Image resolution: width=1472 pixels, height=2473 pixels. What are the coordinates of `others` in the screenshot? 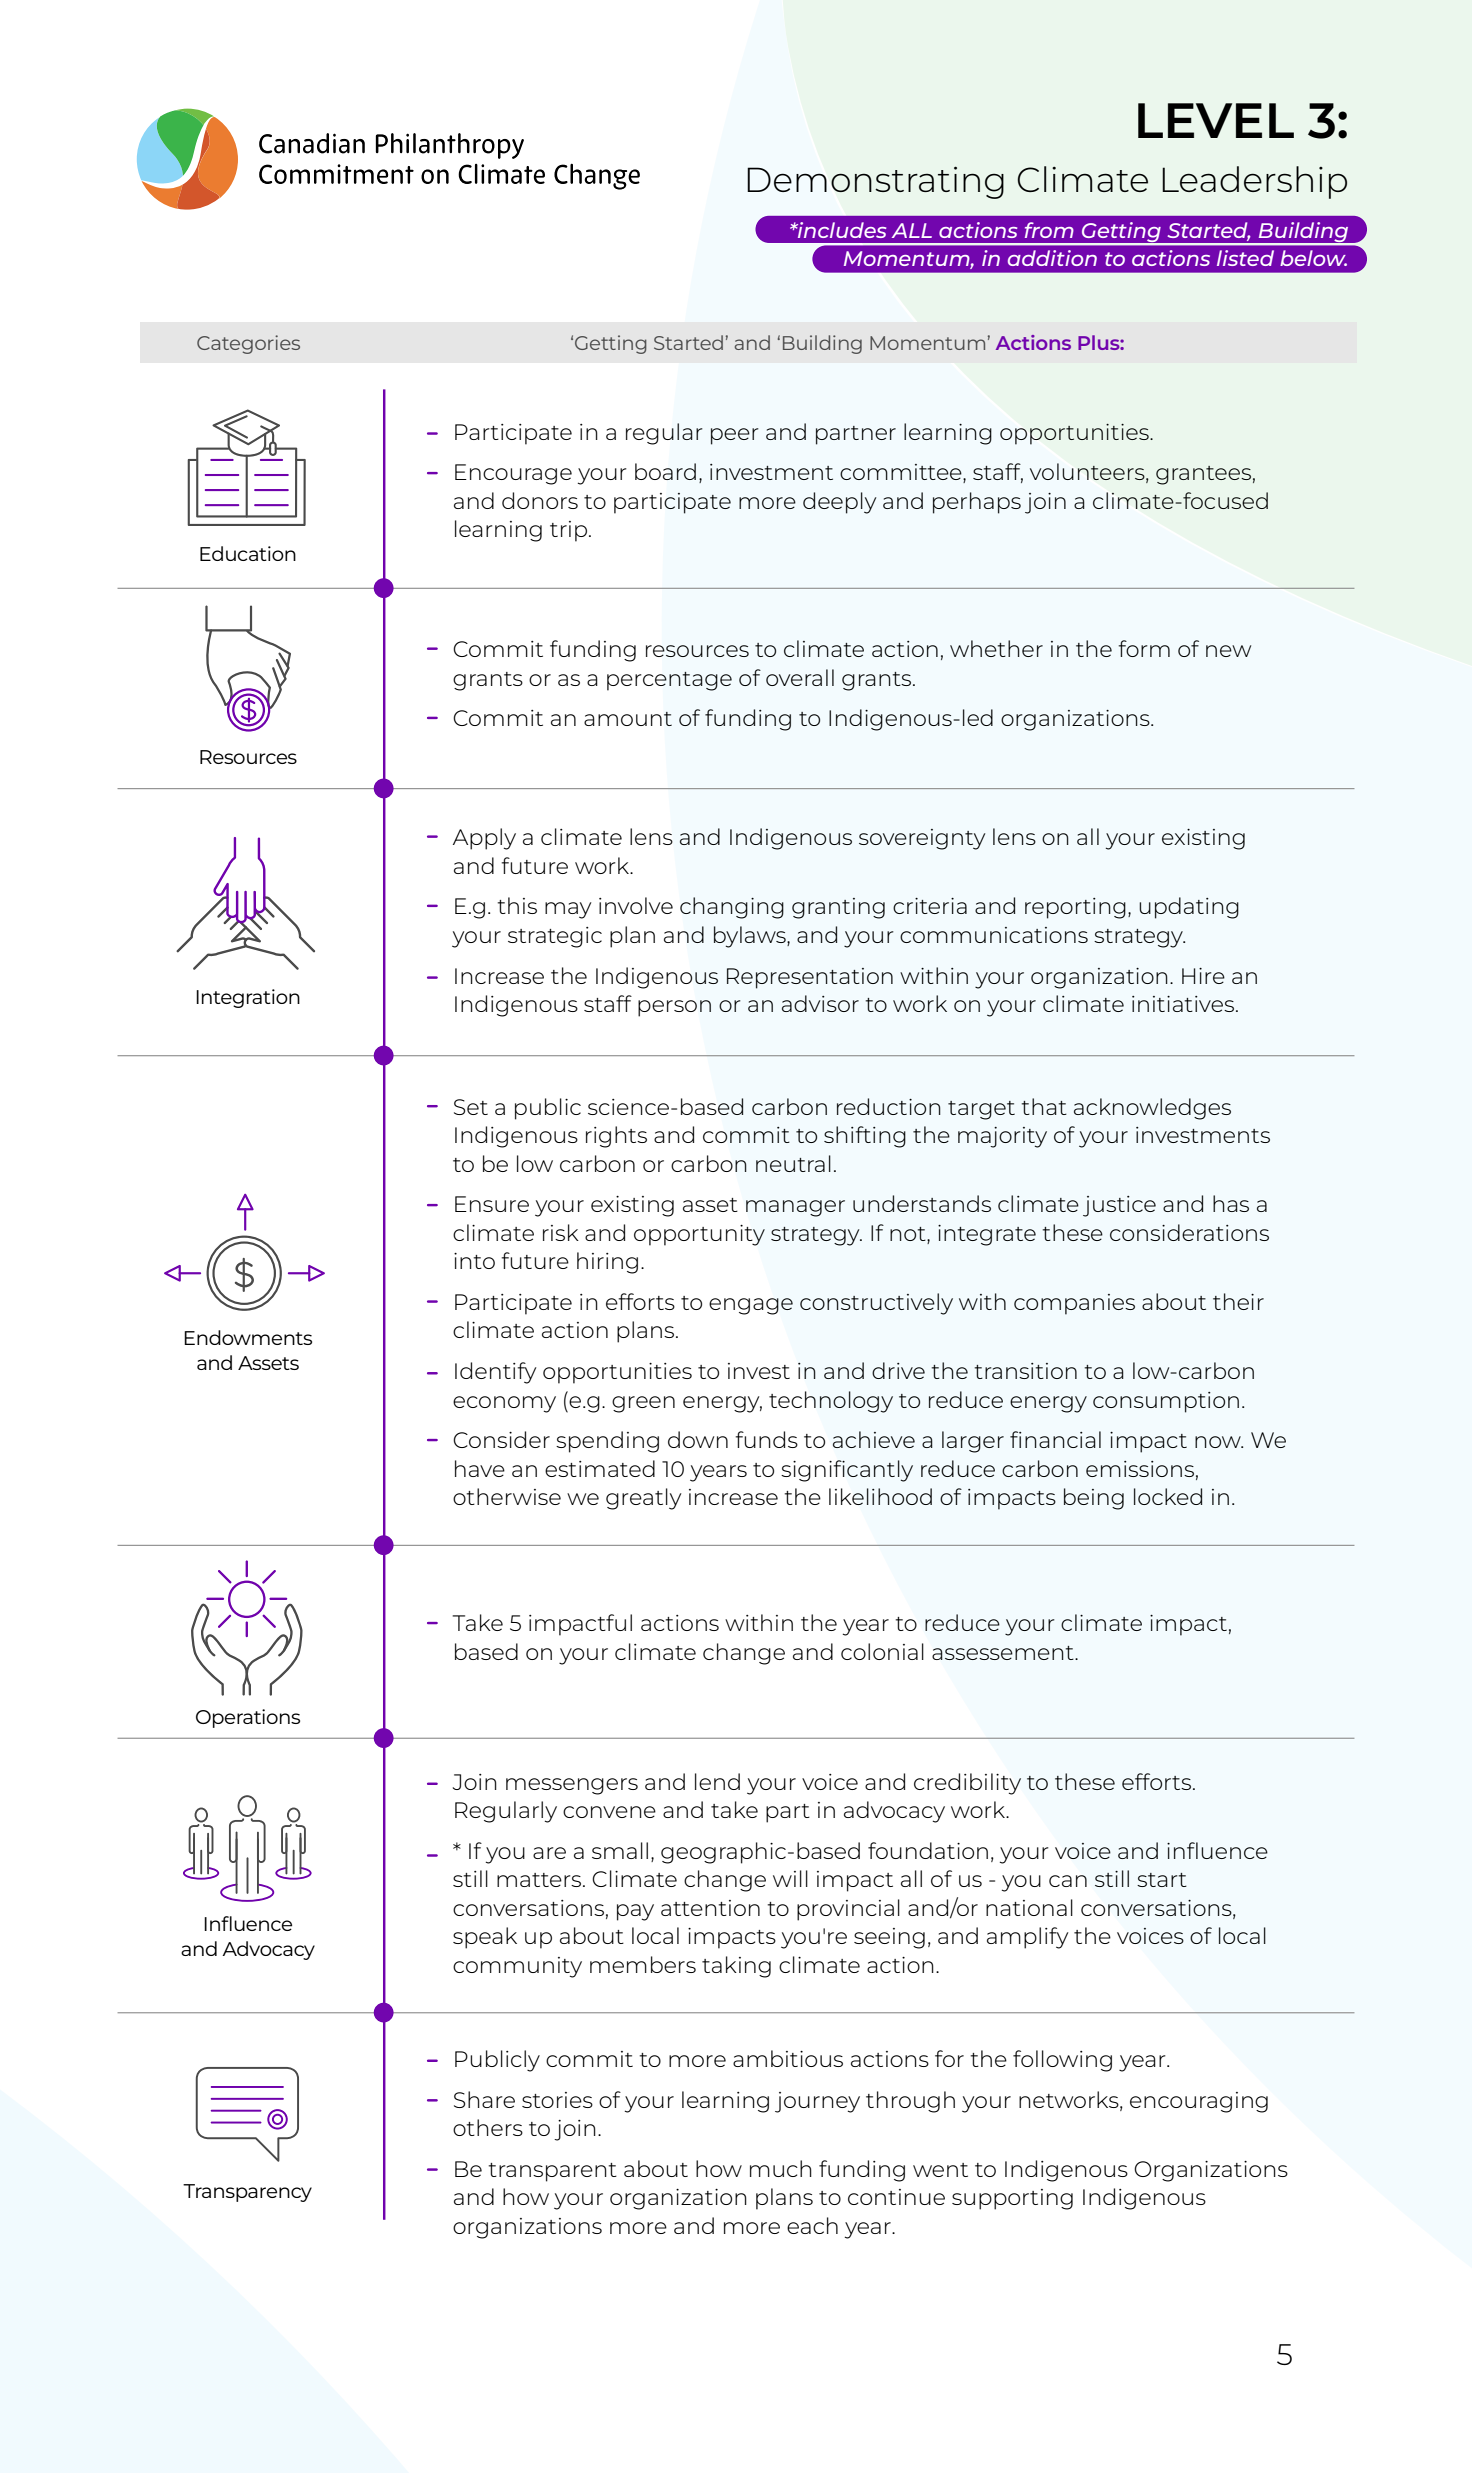 It's located at (488, 2127).
